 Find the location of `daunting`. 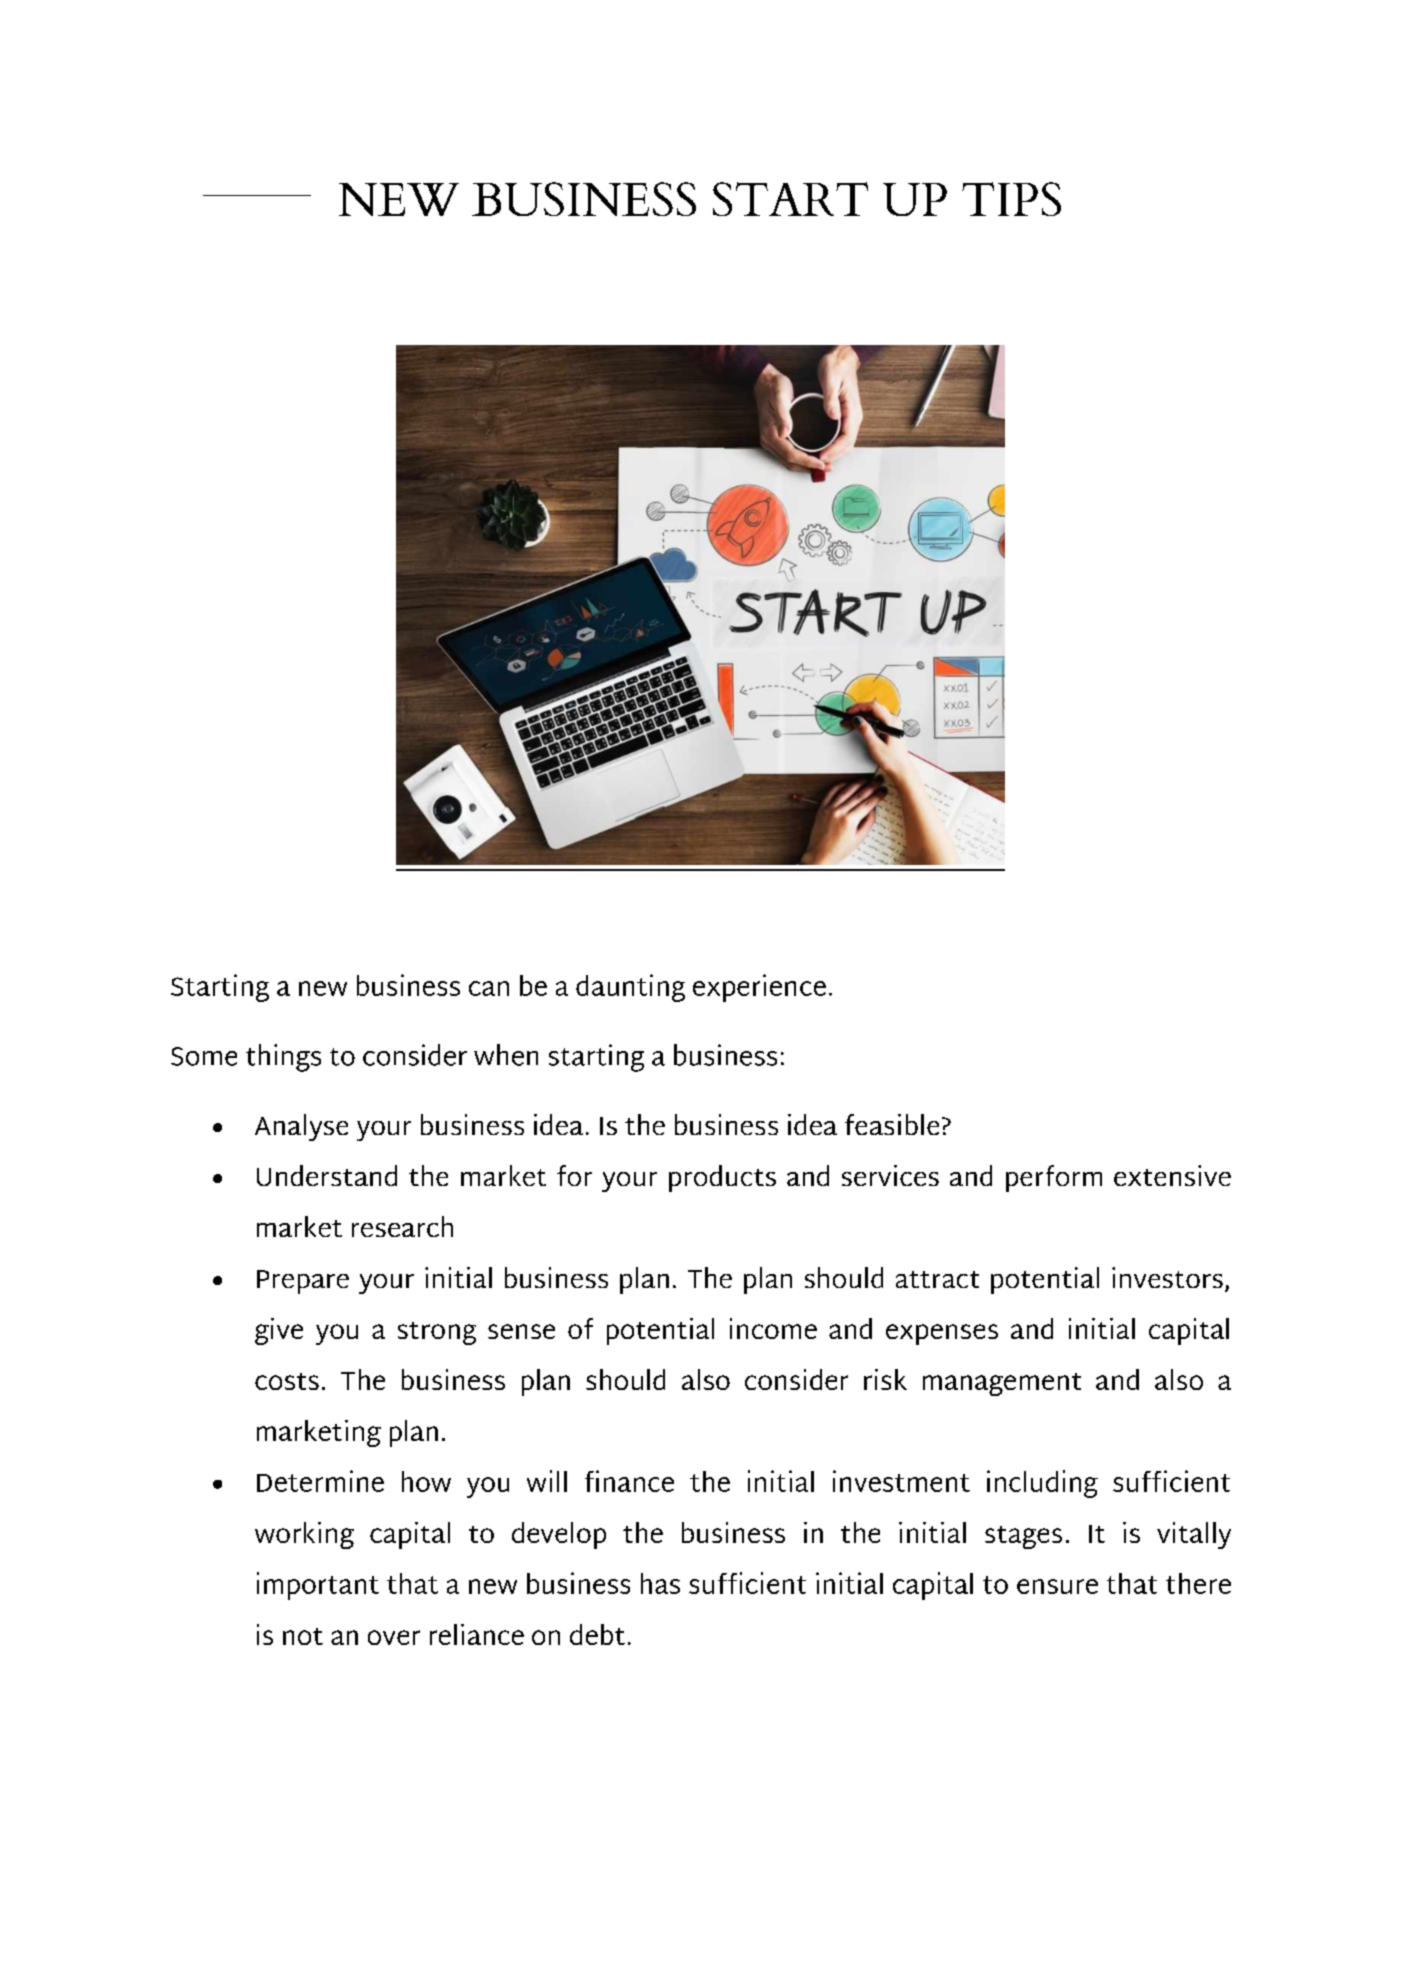

daunting is located at coordinates (630, 988).
